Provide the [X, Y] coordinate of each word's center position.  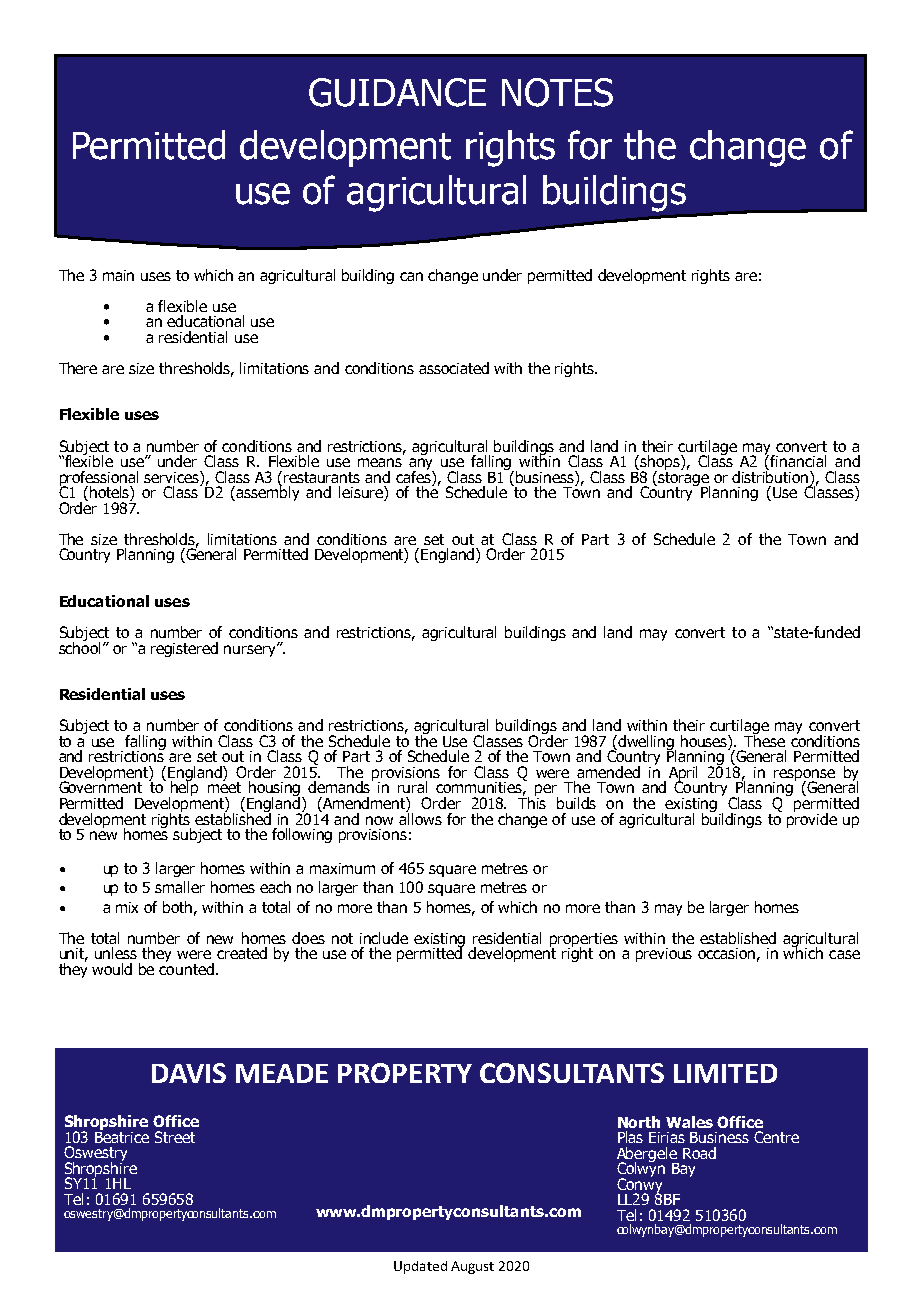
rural [412, 787]
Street [175, 1137]
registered [184, 649]
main [118, 275]
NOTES [557, 92]
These [764, 739]
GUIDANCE [397, 92]
